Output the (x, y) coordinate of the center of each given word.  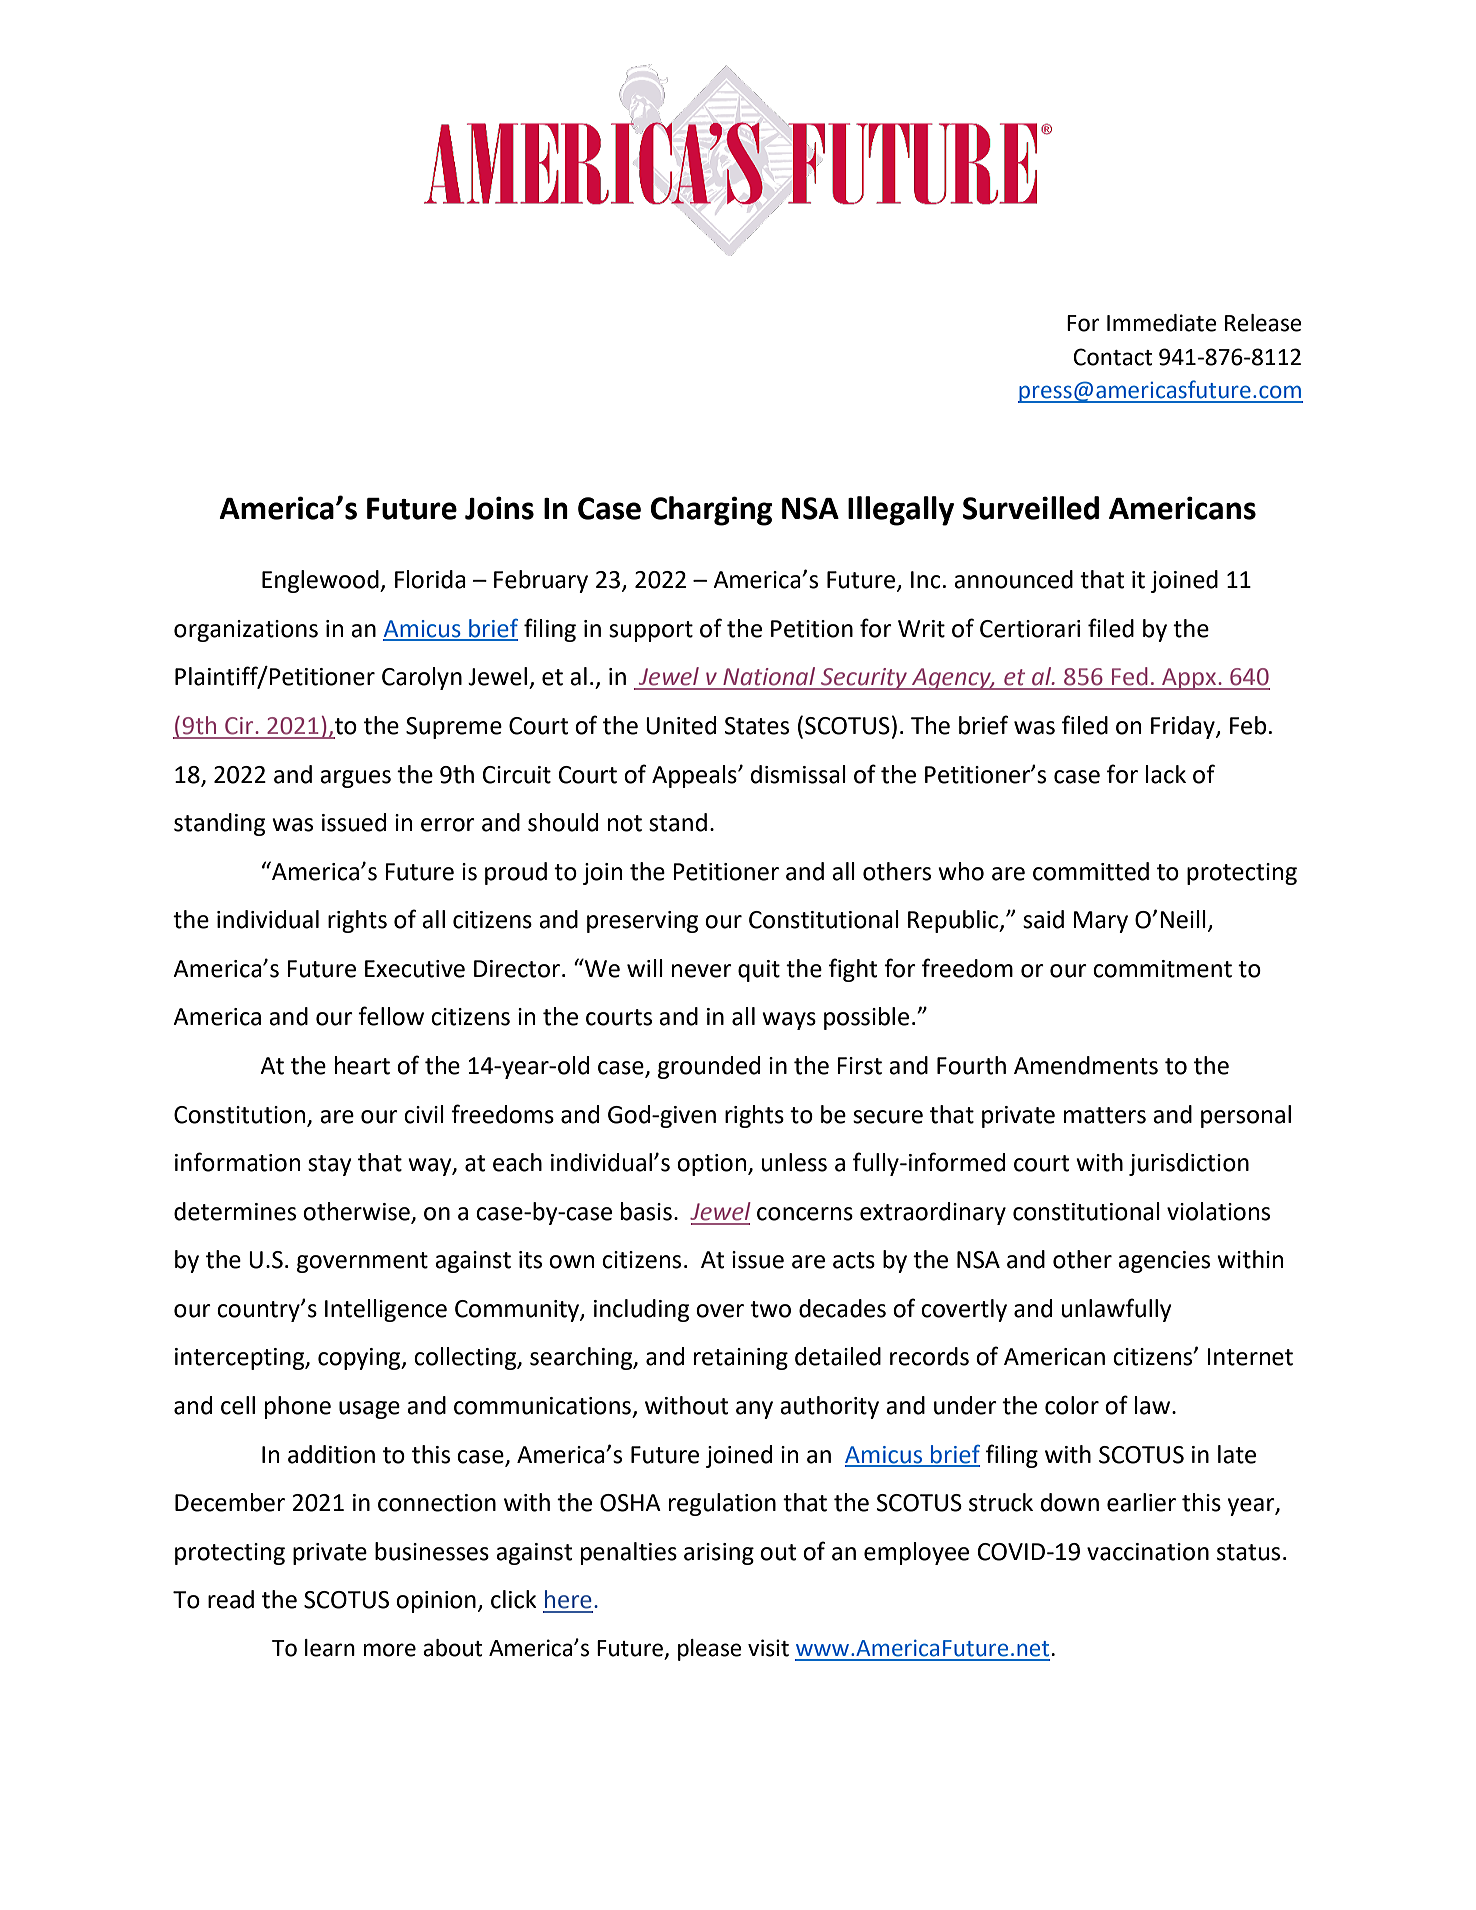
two (770, 1309)
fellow (391, 1016)
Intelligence (386, 1310)
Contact (1112, 357)
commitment (1162, 969)
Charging (711, 511)
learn (330, 1648)
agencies (1164, 1262)
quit (759, 971)
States (757, 726)
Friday (1184, 727)
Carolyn (422, 678)
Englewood (321, 581)
